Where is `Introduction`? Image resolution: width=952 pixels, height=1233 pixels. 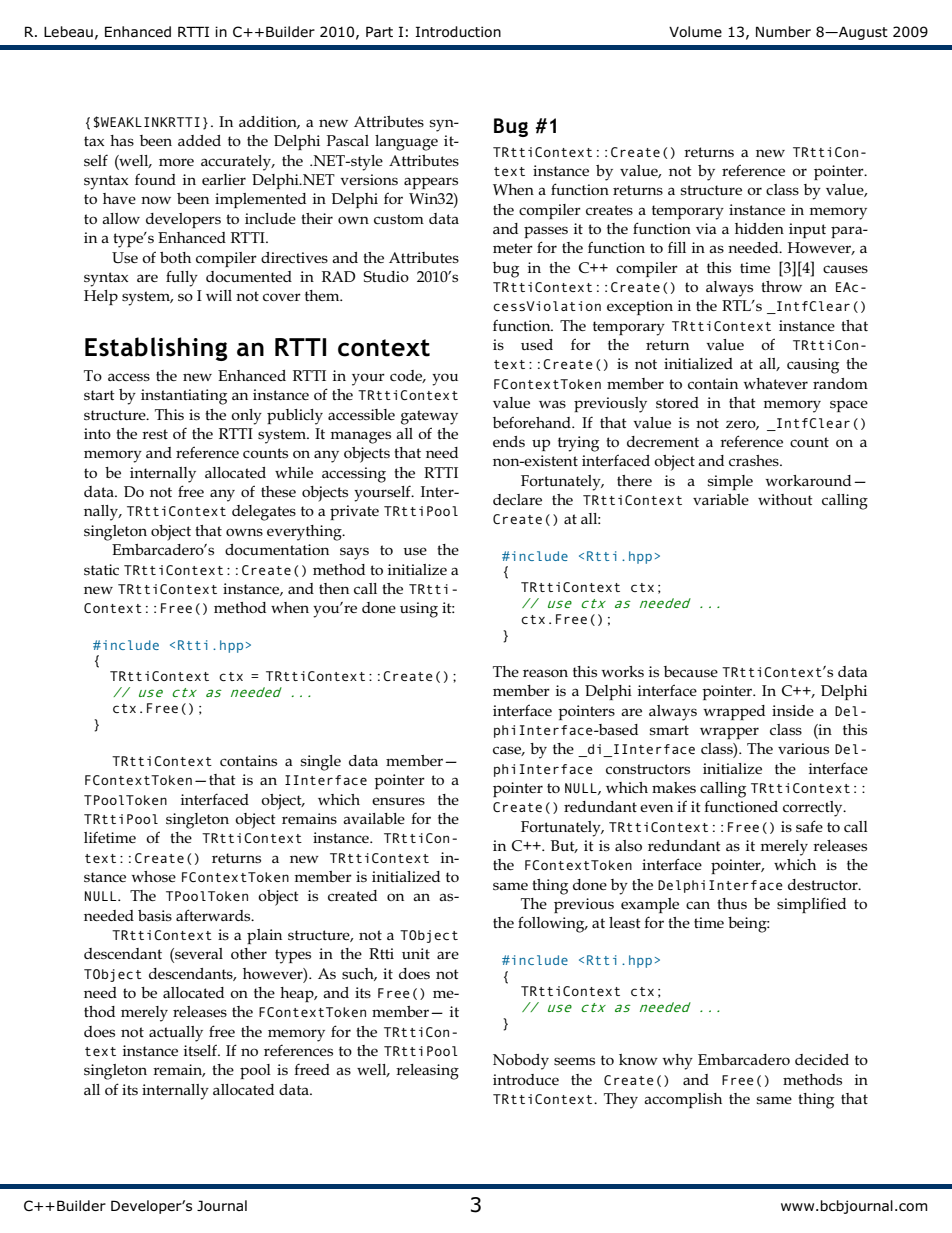 Introduction is located at coordinates (458, 31).
